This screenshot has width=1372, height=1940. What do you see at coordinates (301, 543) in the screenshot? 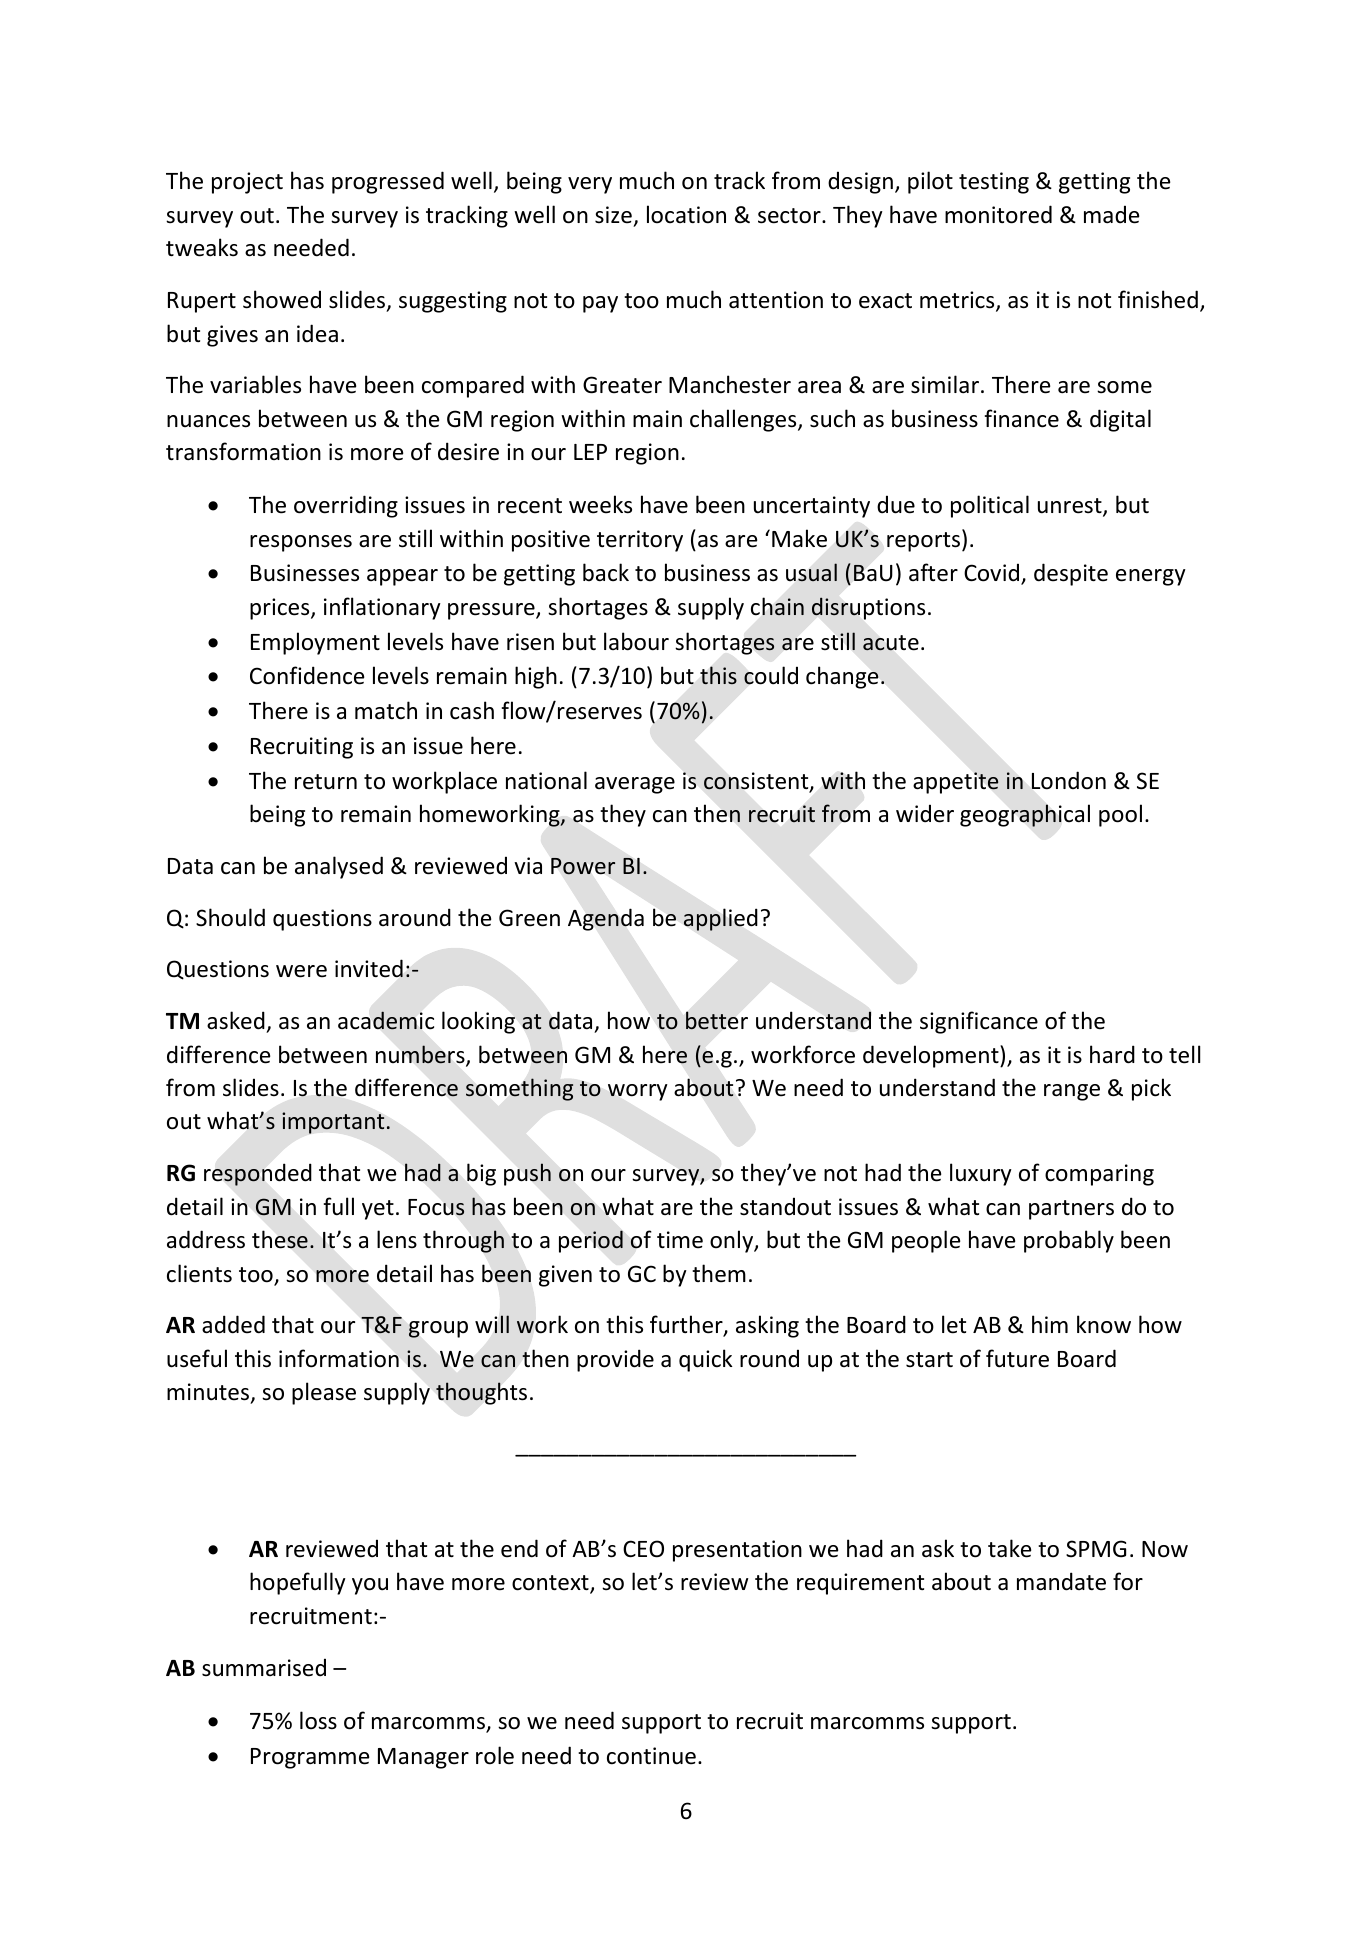
I see `responses` at bounding box center [301, 543].
